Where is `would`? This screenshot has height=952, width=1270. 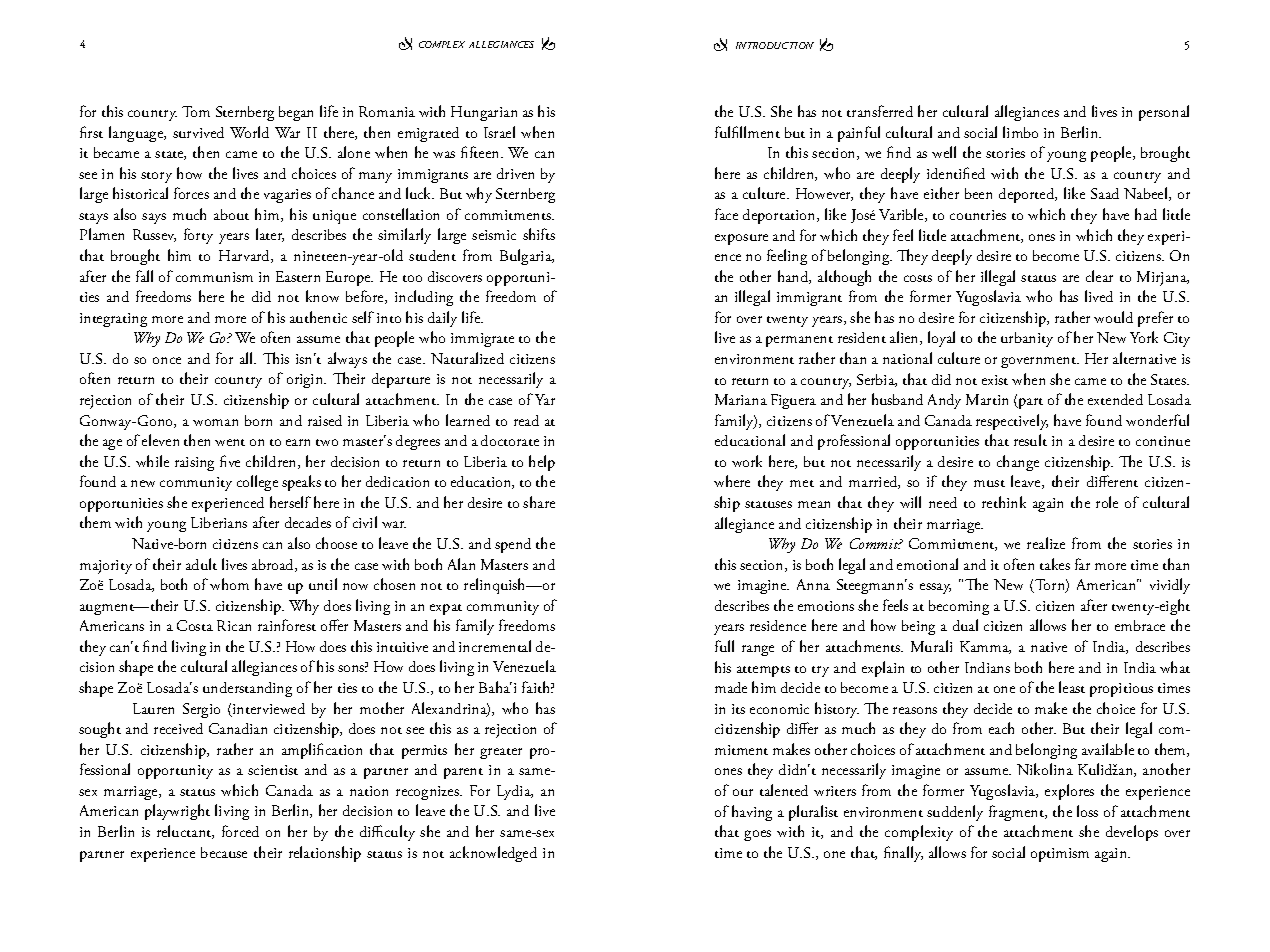
would is located at coordinates (1113, 317).
